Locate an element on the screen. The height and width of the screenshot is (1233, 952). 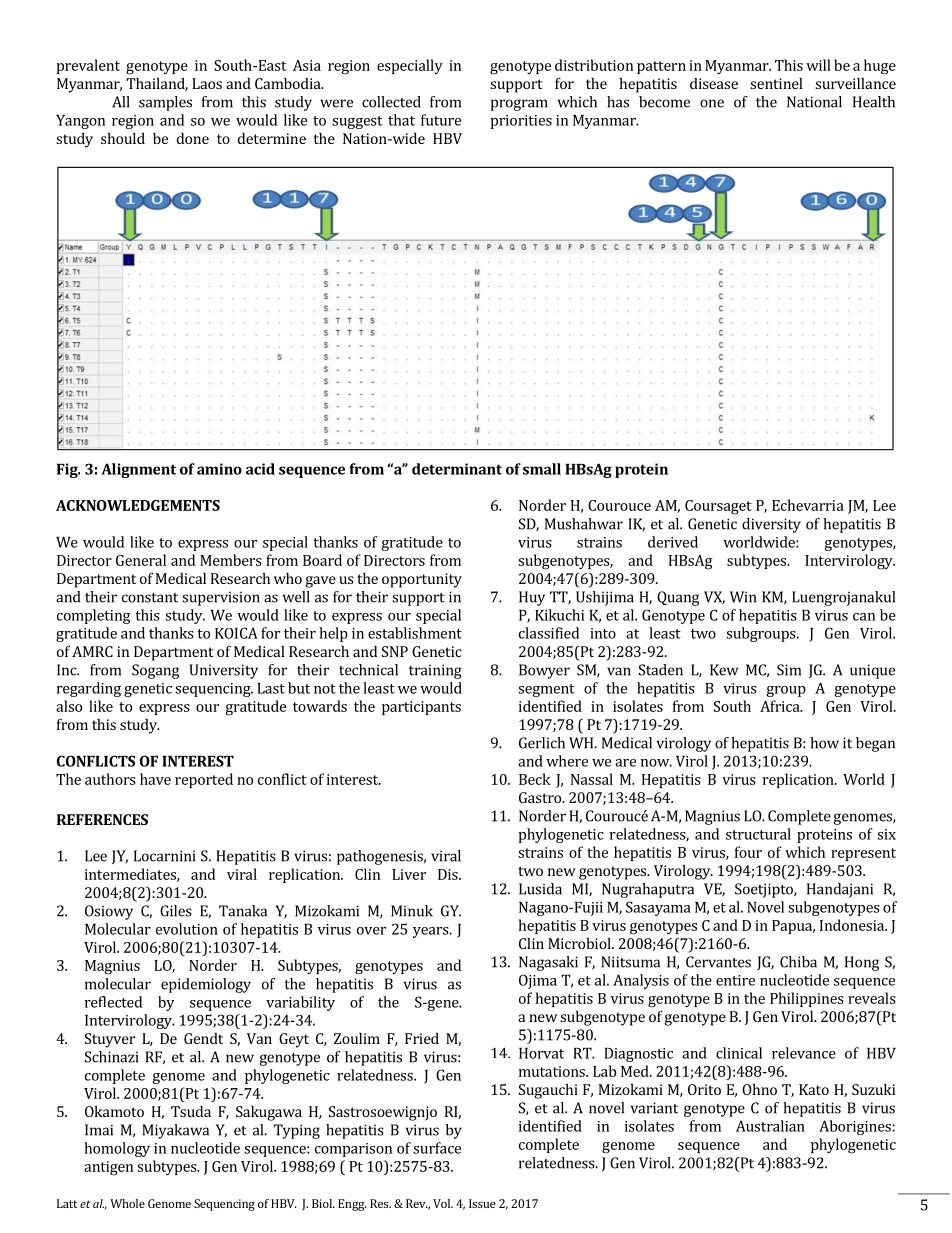
Sim is located at coordinates (789, 670).
